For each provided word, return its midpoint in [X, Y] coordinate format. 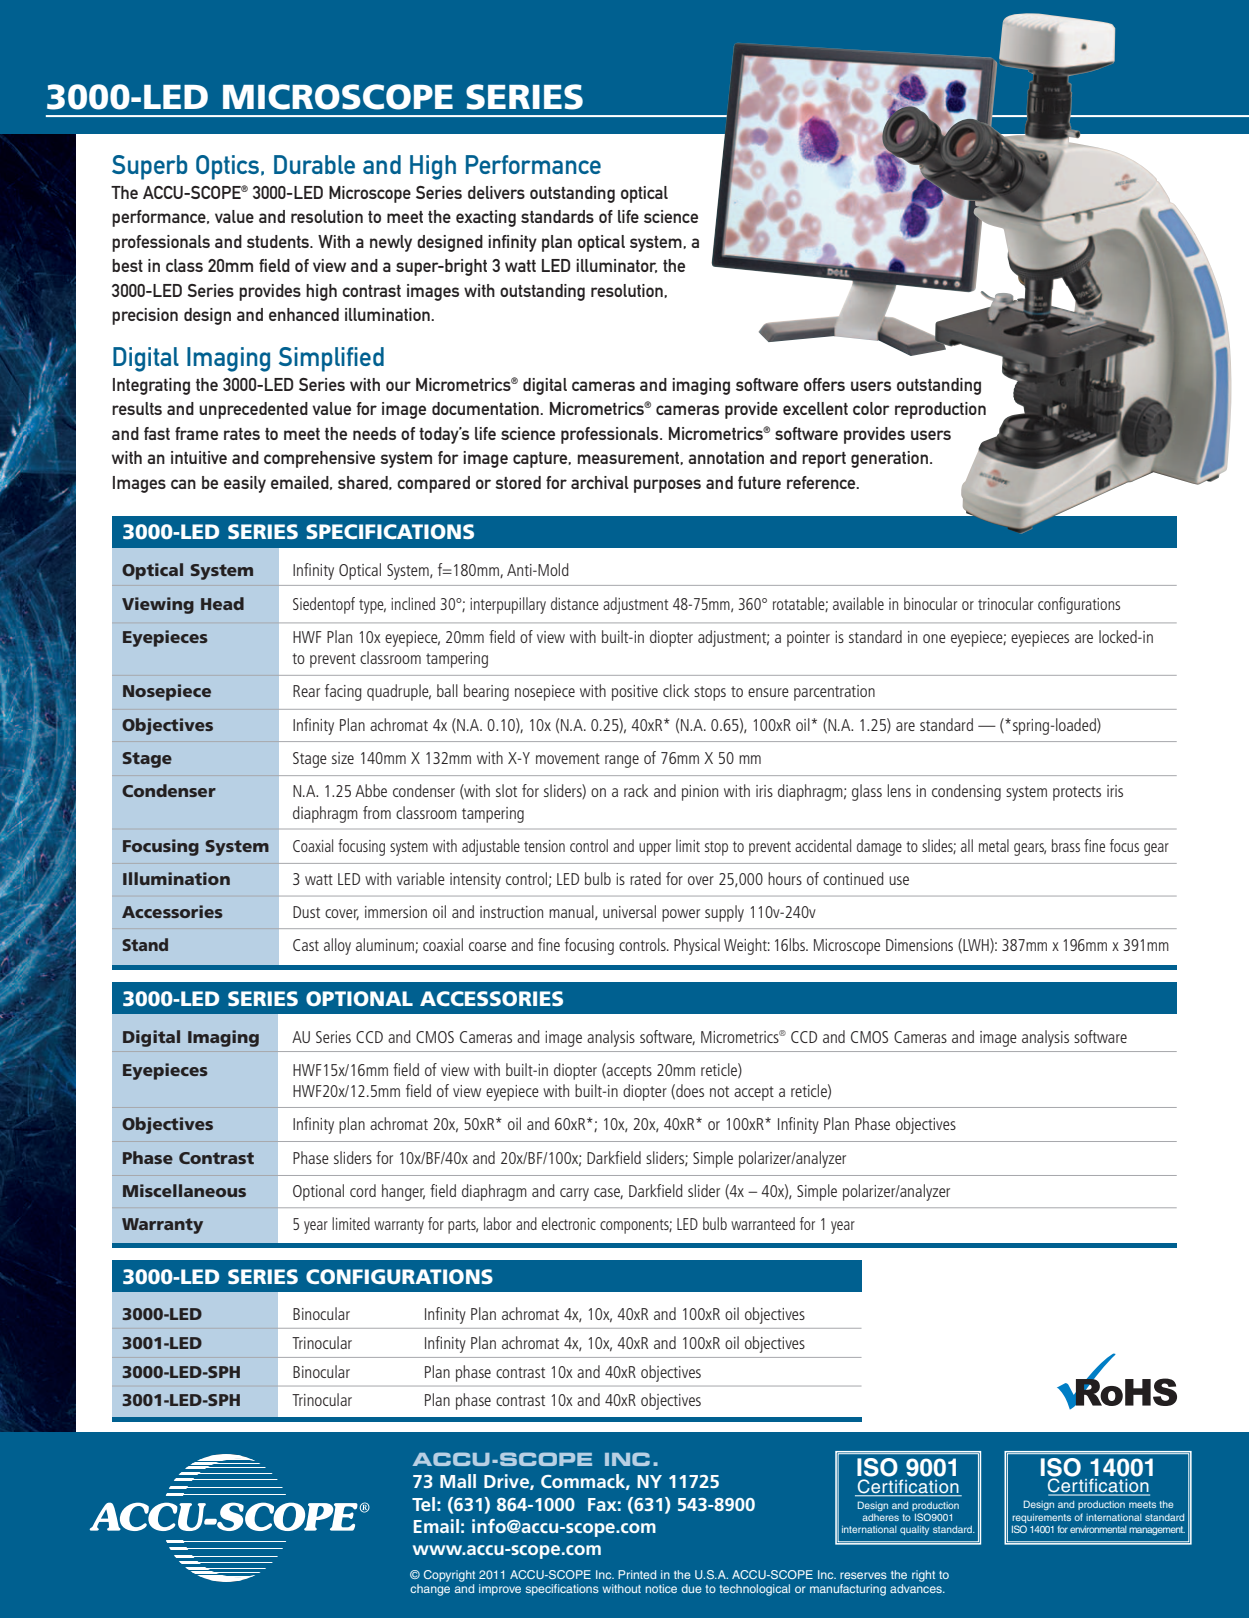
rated [645, 878]
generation [889, 459]
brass [1066, 845]
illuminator [616, 266]
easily [245, 484]
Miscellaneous [184, 1190]
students [279, 241]
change [430, 1590]
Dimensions [919, 945]
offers [824, 384]
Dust [306, 912]
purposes [667, 486]
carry [574, 1194]
